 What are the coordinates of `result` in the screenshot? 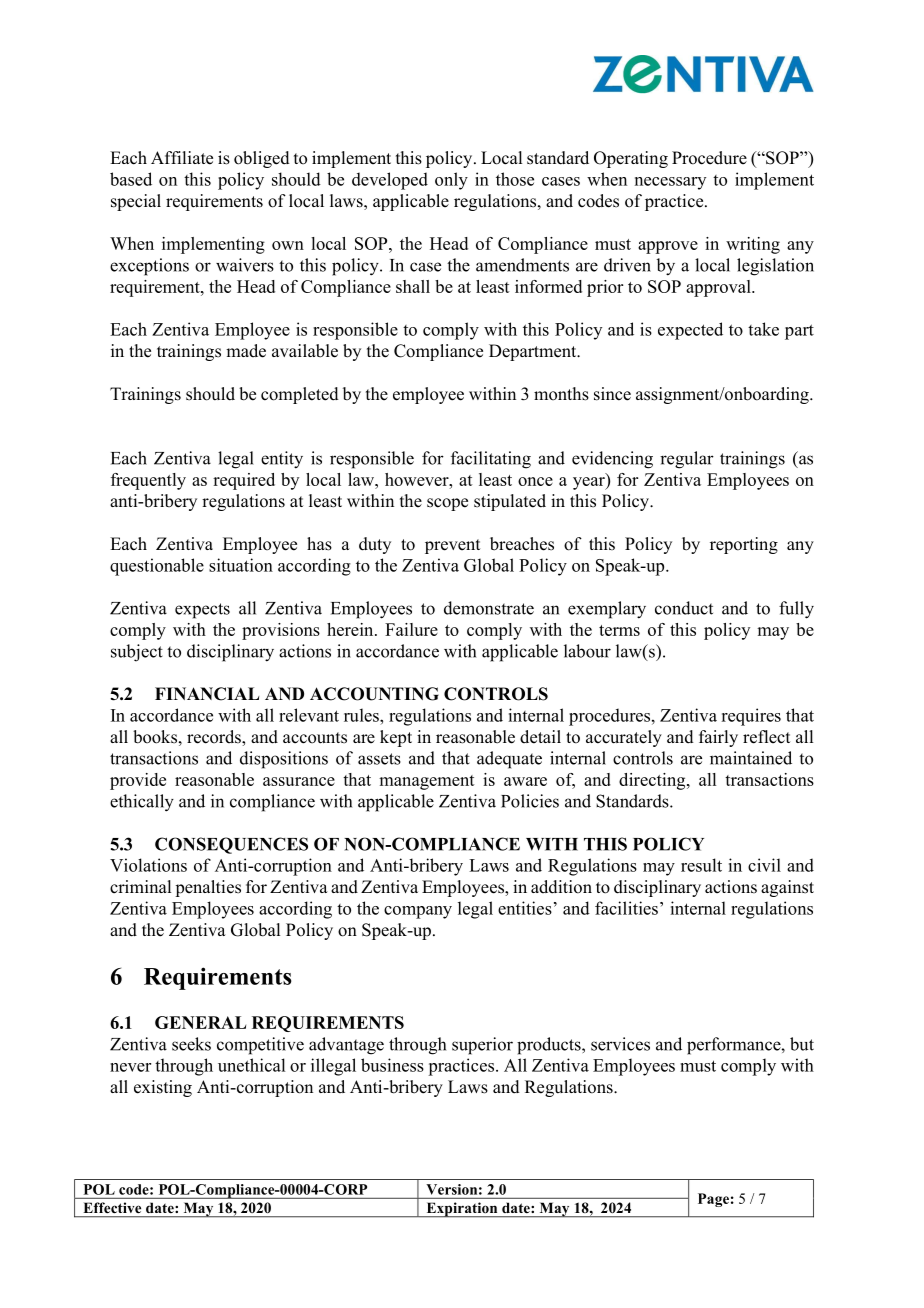 It's located at (701, 865).
